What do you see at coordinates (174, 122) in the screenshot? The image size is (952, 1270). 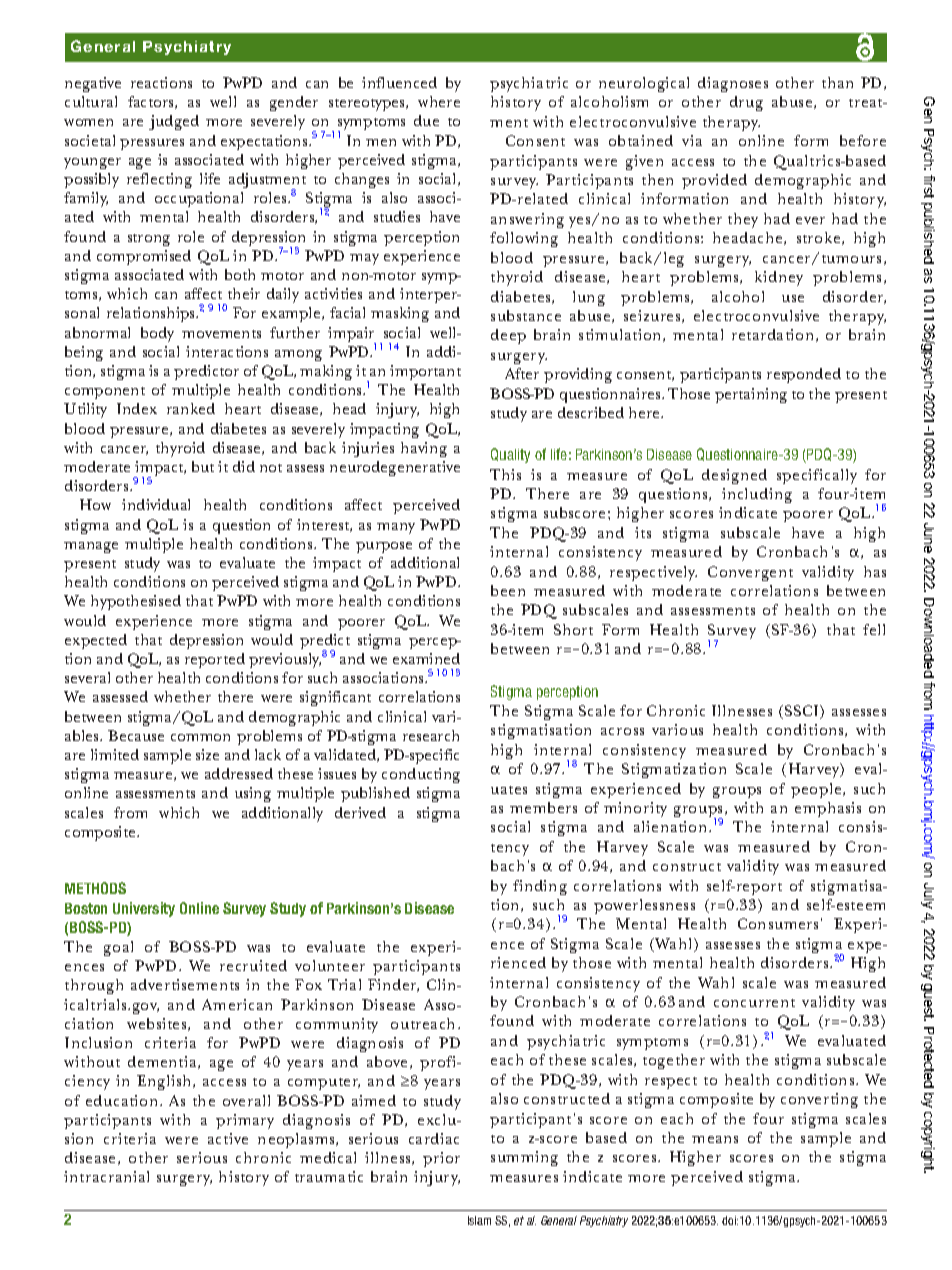 I see `judged` at bounding box center [174, 122].
